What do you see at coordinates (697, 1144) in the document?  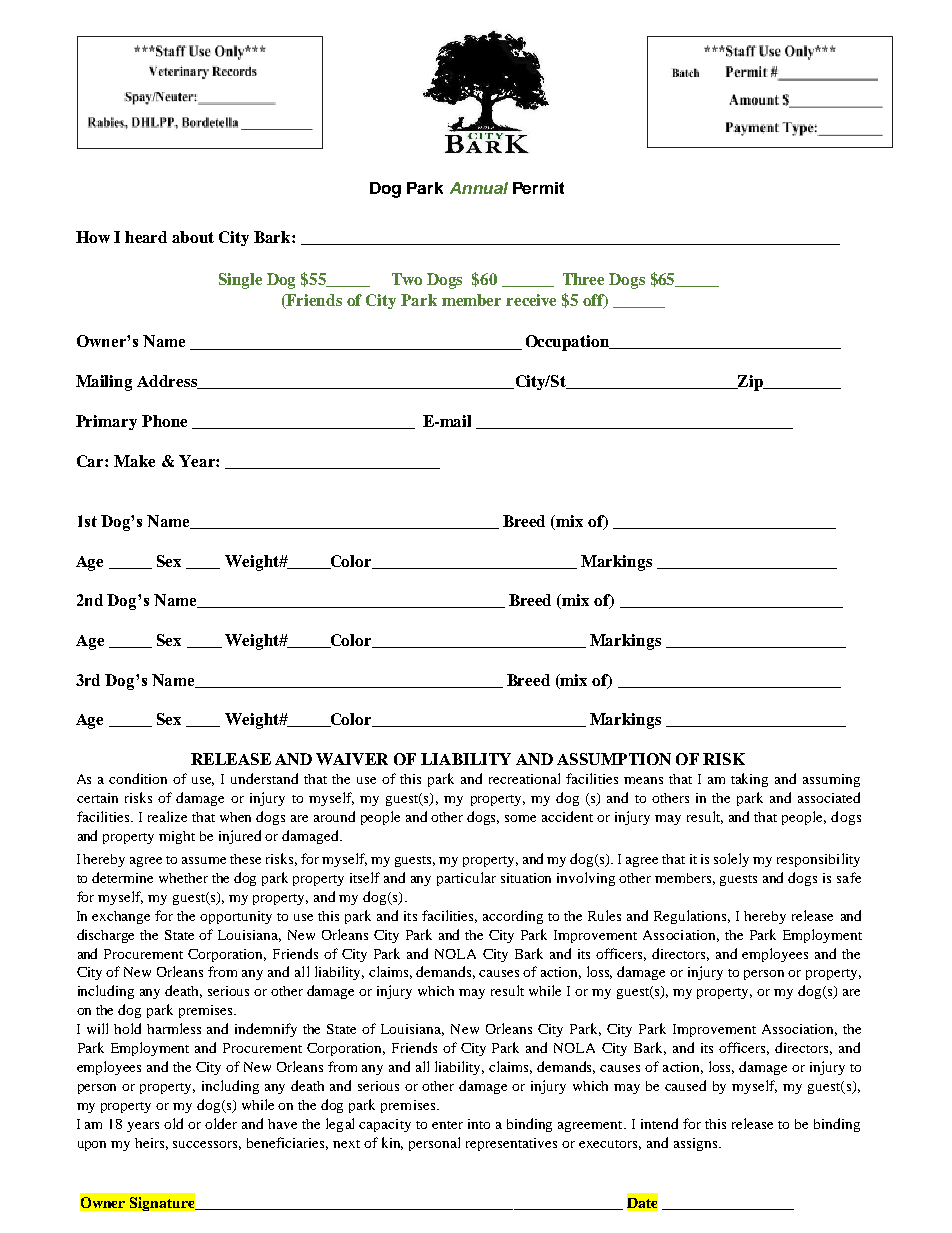 I see `assigns` at bounding box center [697, 1144].
